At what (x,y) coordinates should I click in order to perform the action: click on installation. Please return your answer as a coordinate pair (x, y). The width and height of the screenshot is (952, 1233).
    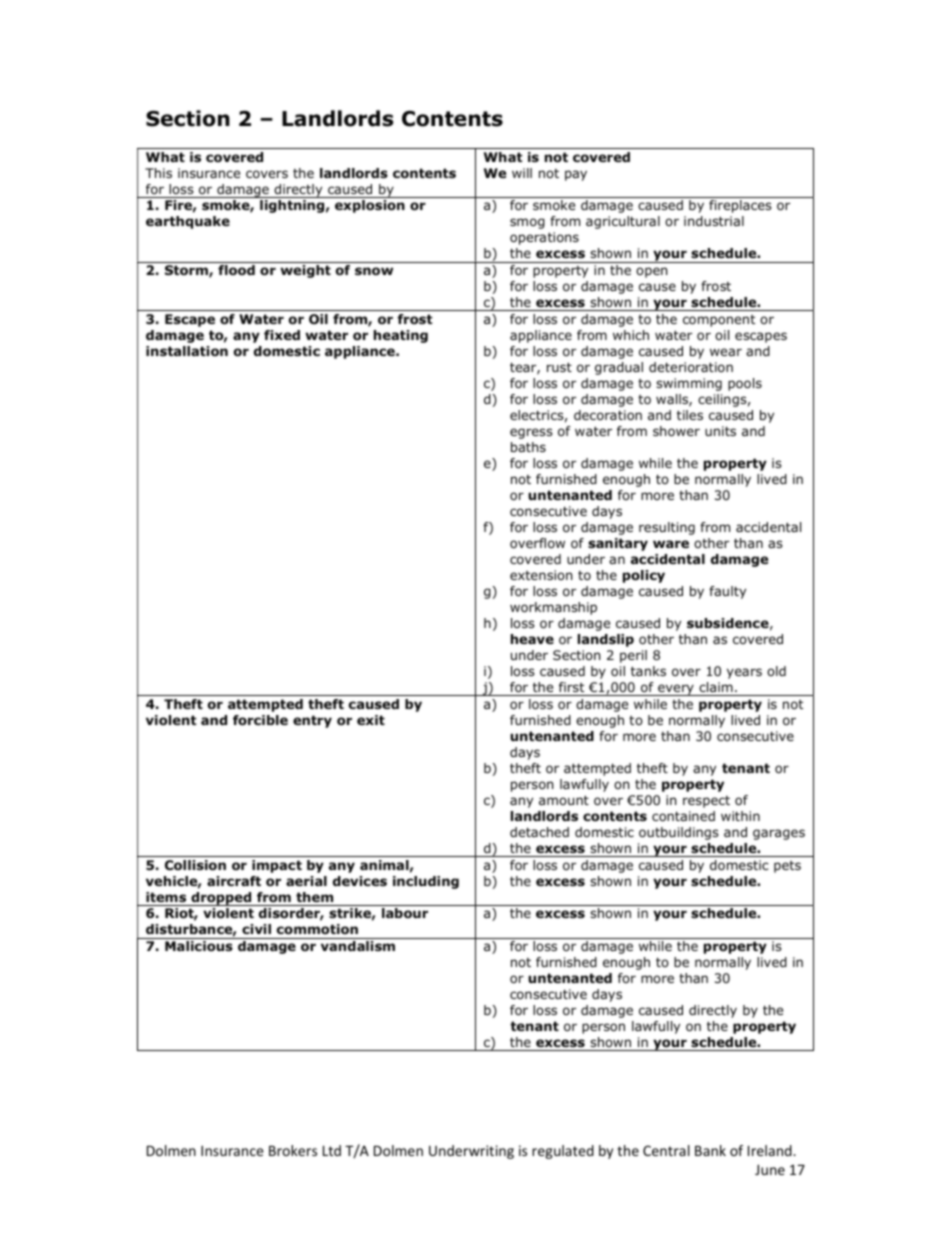
    Looking at the image, I should click on (187, 351).
